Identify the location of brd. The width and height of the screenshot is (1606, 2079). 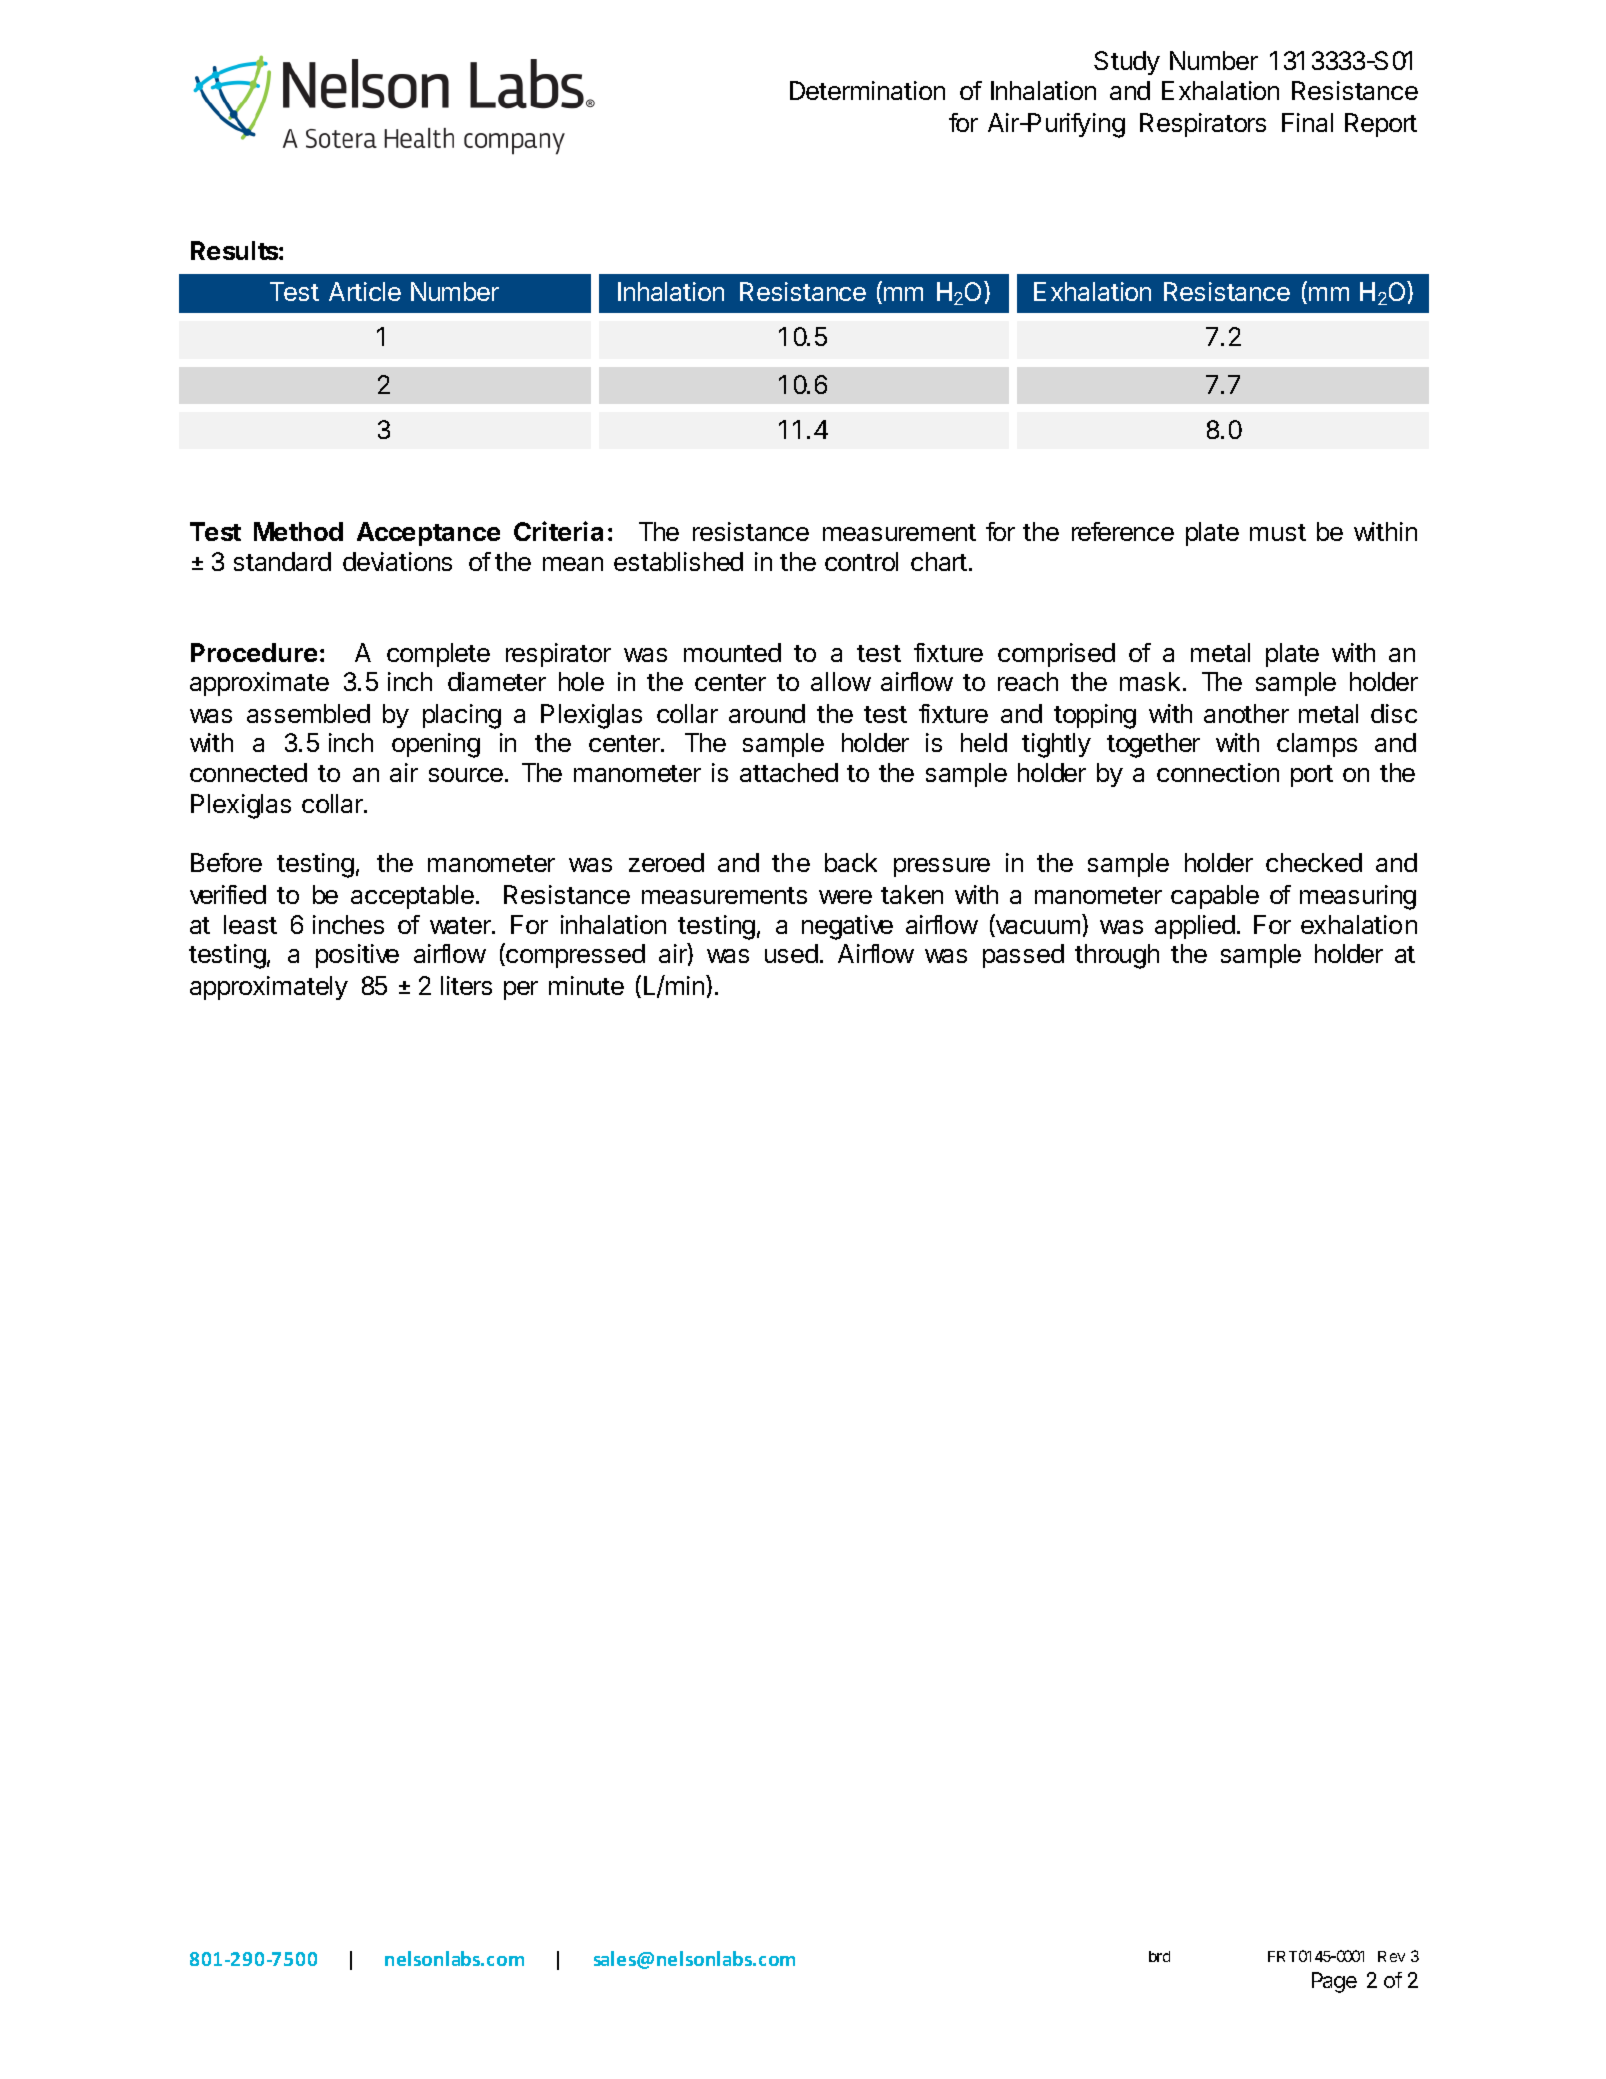
(1159, 1956).
